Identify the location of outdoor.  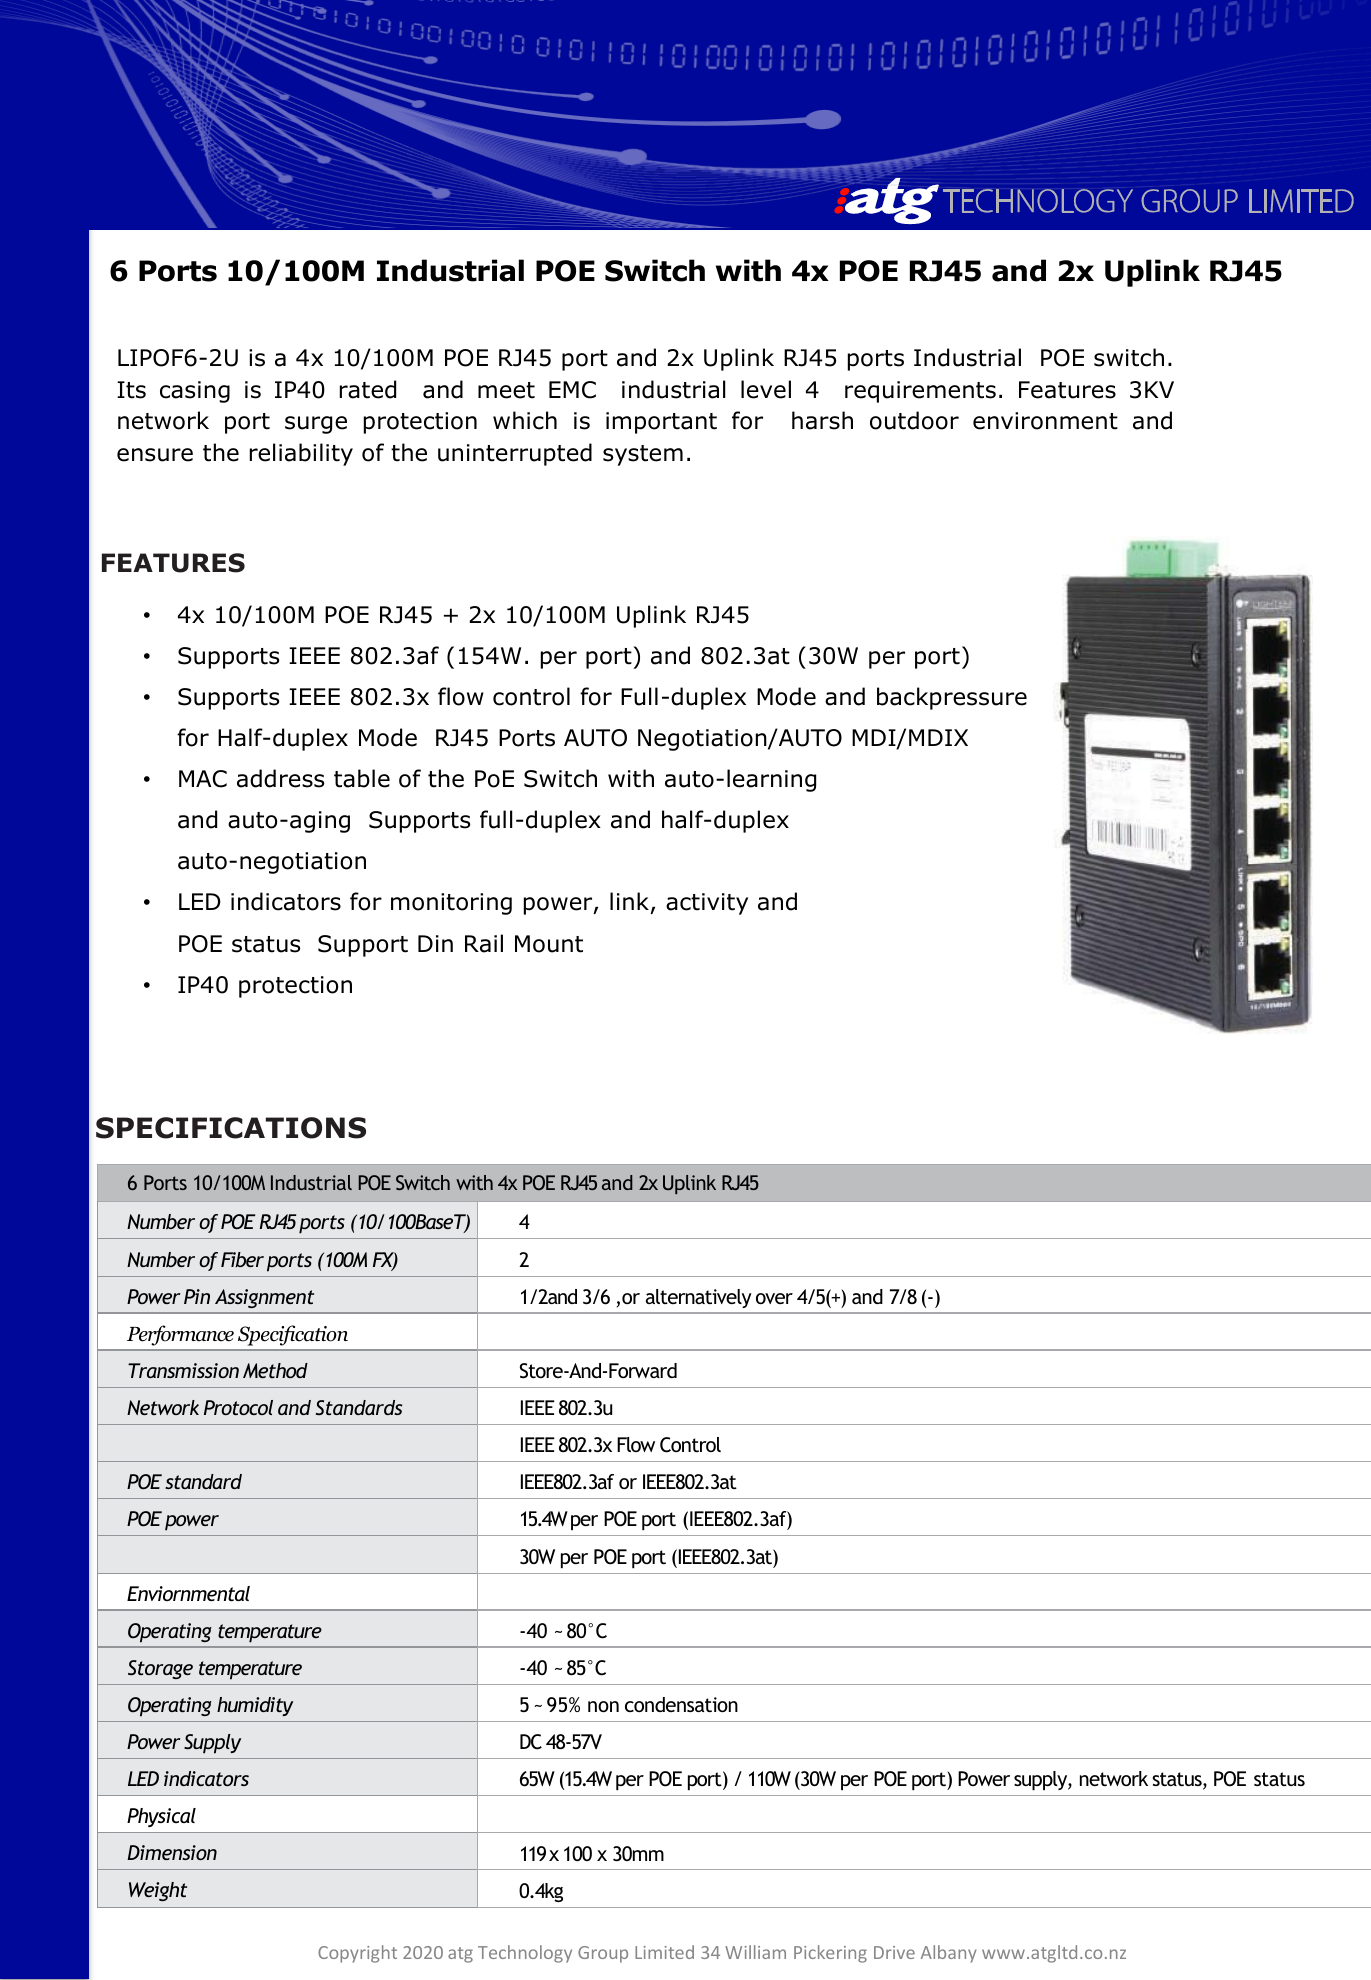
(914, 420).
